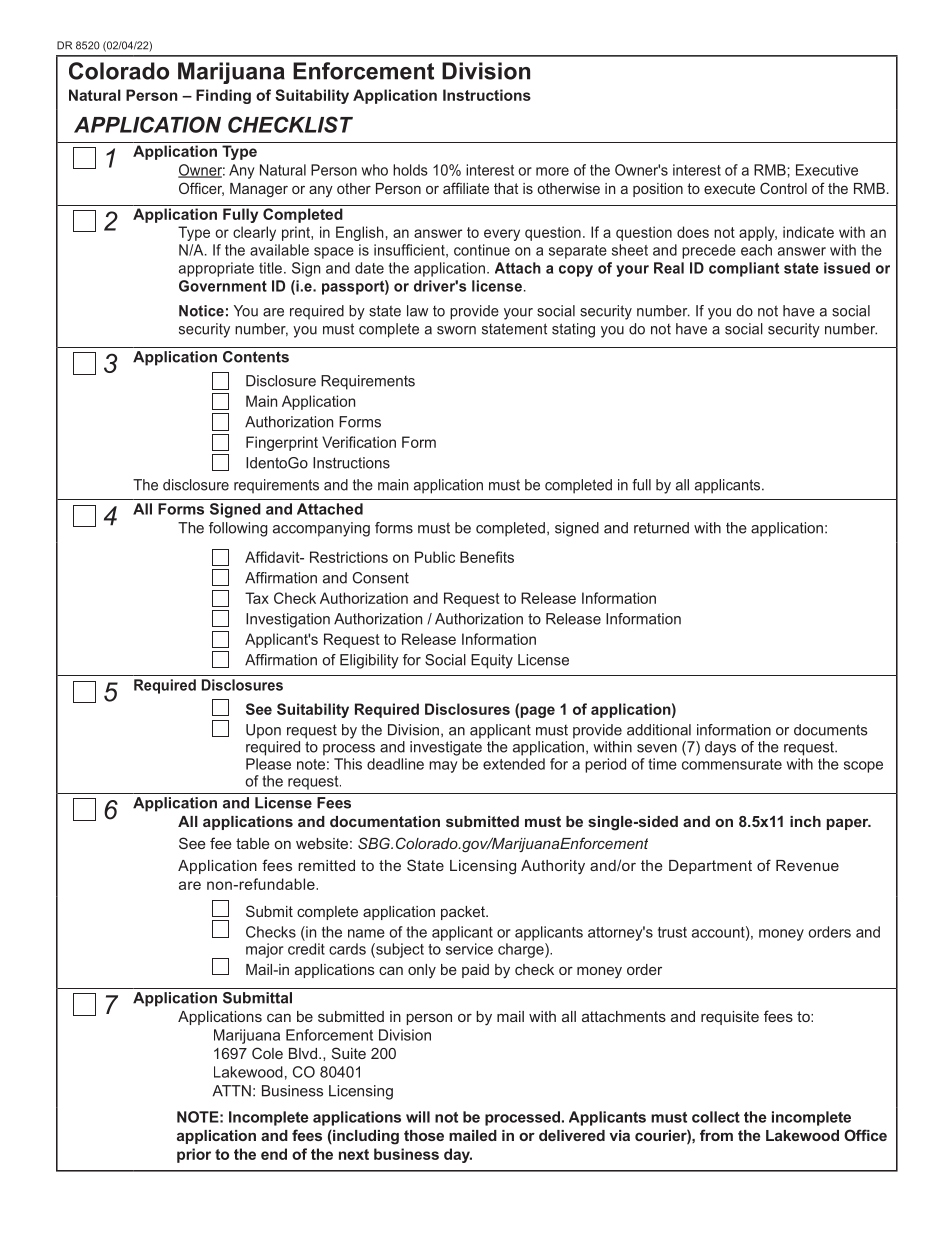 The height and width of the page is (1233, 952). I want to click on Executive, so click(827, 170).
